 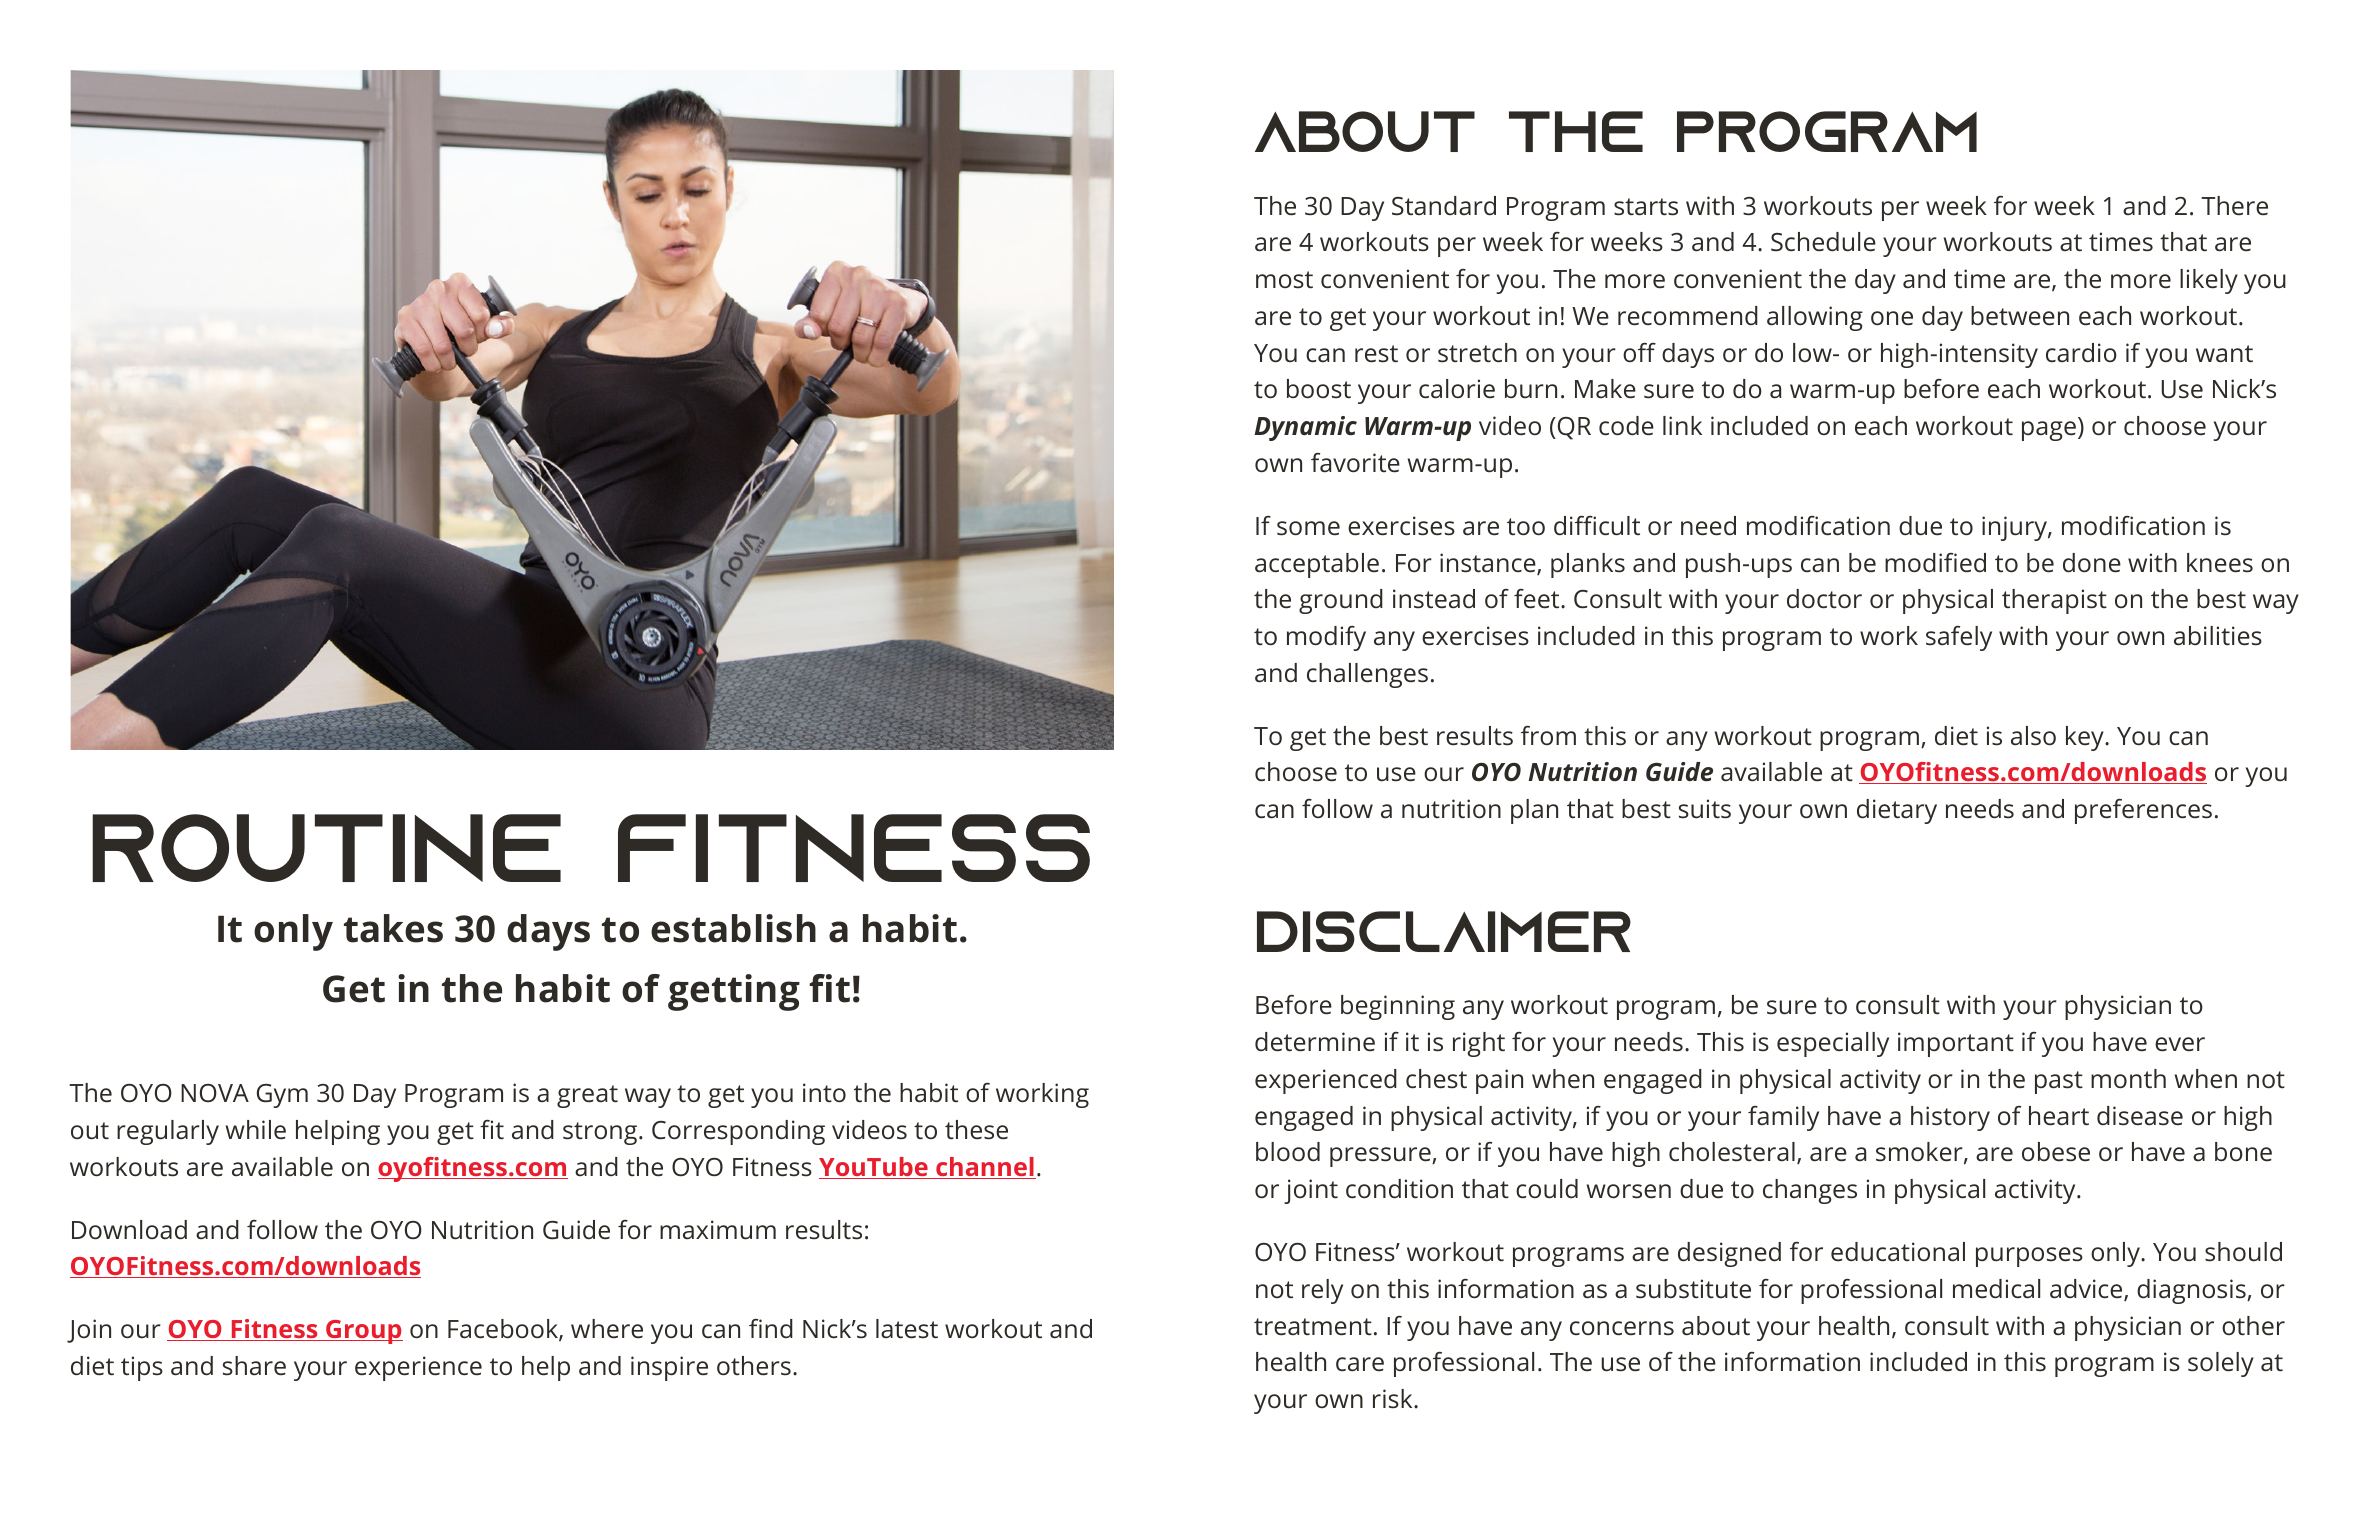 What do you see at coordinates (2221, 1364) in the document?
I see `solely` at bounding box center [2221, 1364].
